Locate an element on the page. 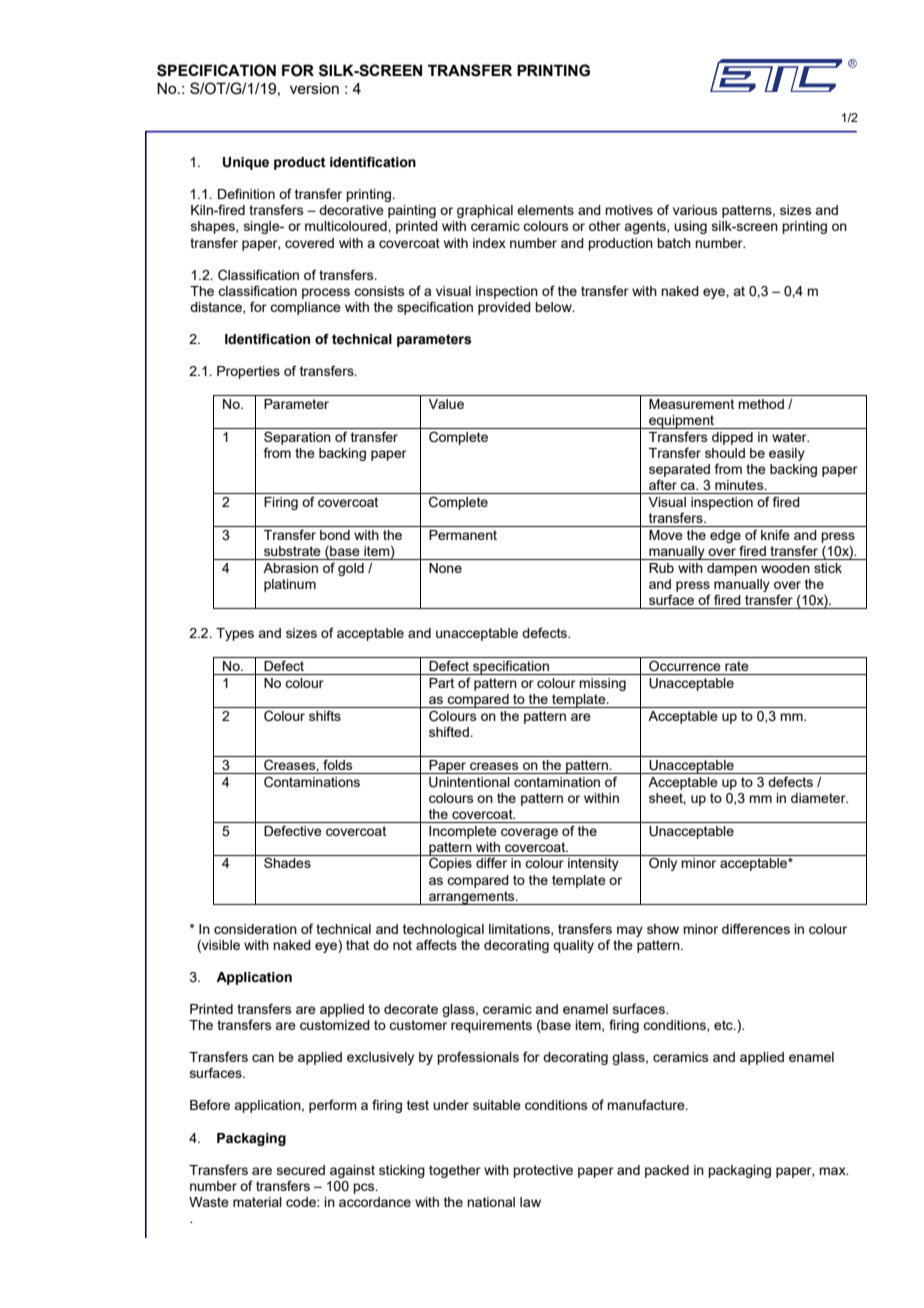  Properties is located at coordinates (248, 372).
